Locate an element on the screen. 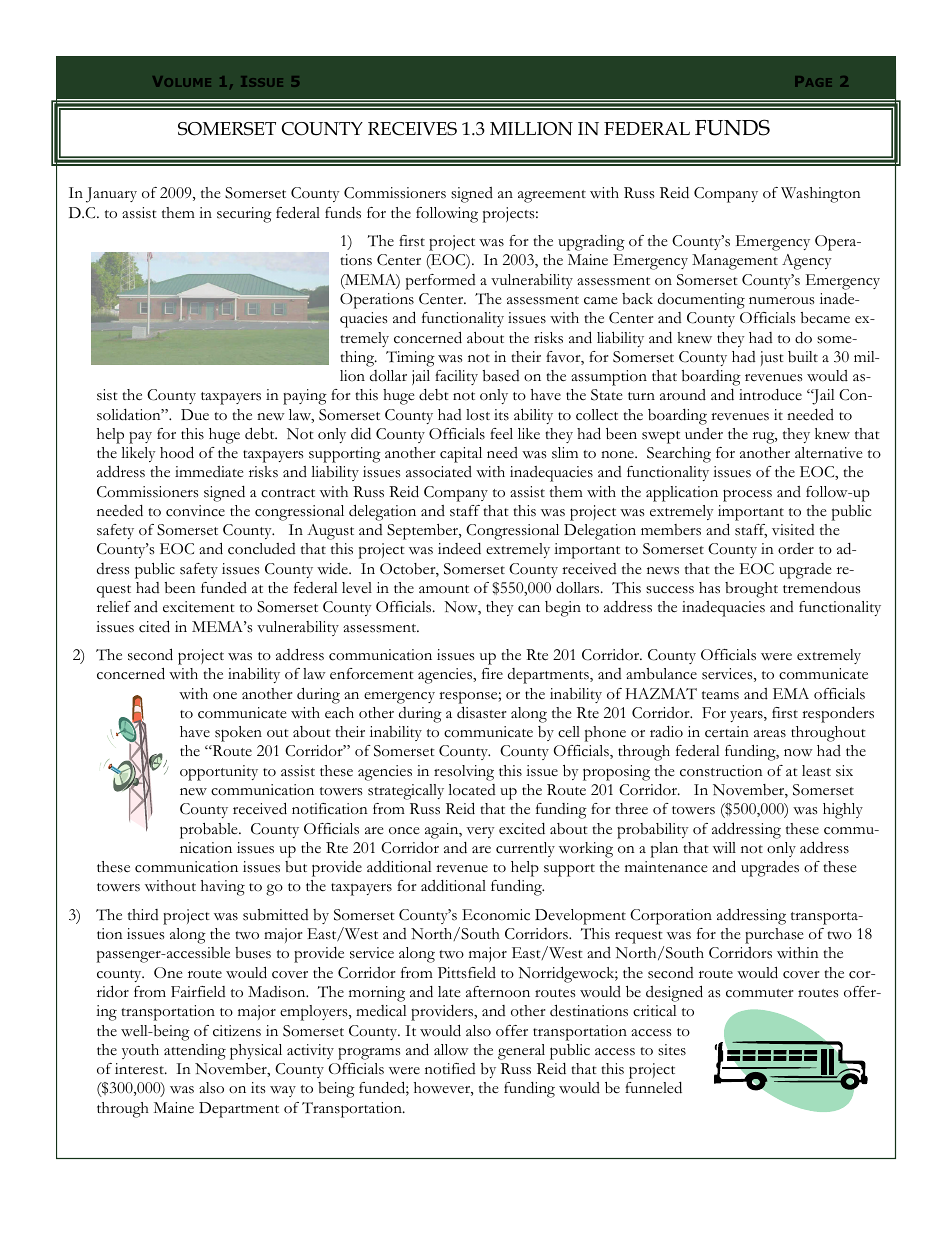 Image resolution: width=952 pixels, height=1233 pixels. Washington is located at coordinates (821, 195).
